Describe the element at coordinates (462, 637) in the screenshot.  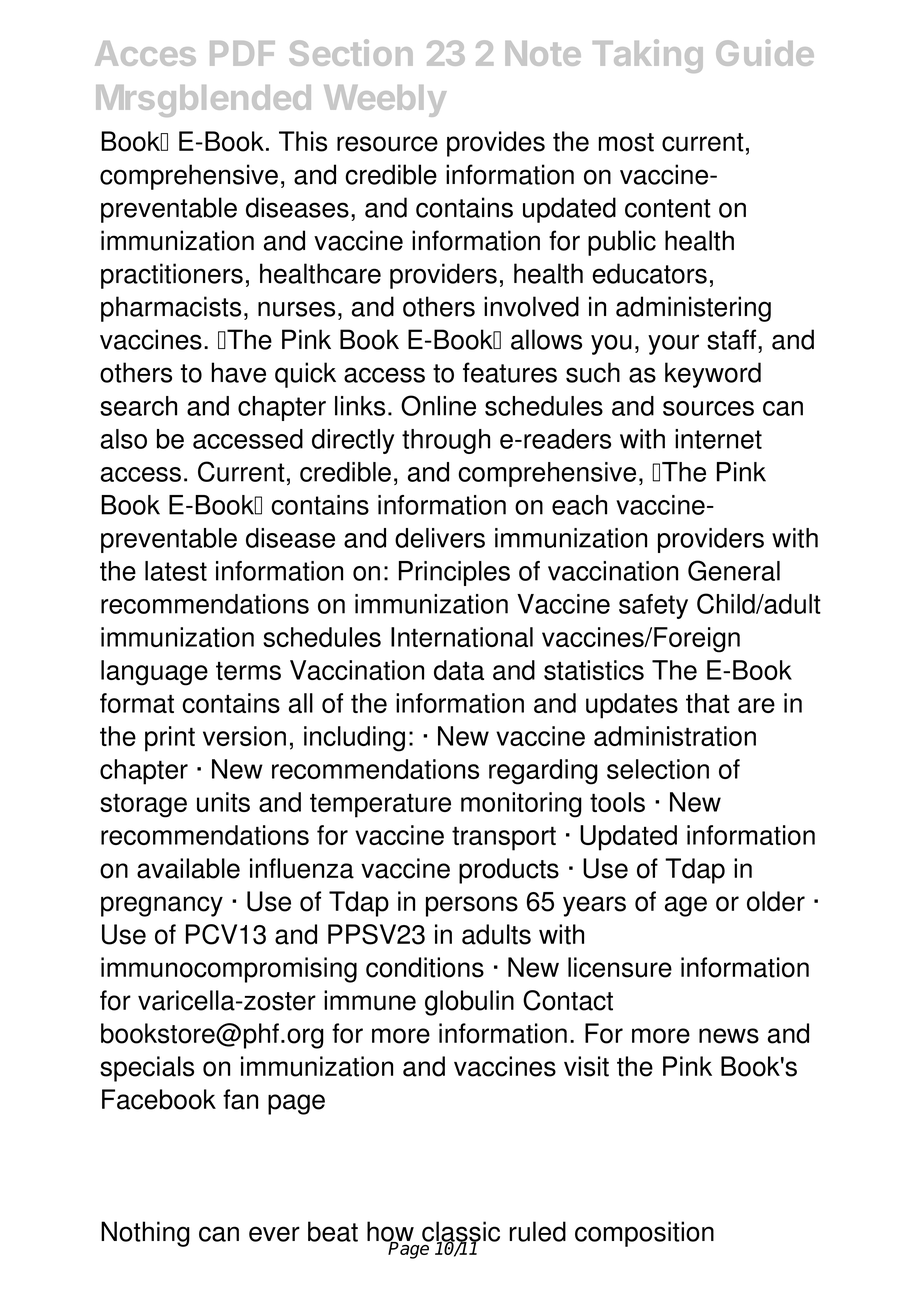
I see `International` at that location.
